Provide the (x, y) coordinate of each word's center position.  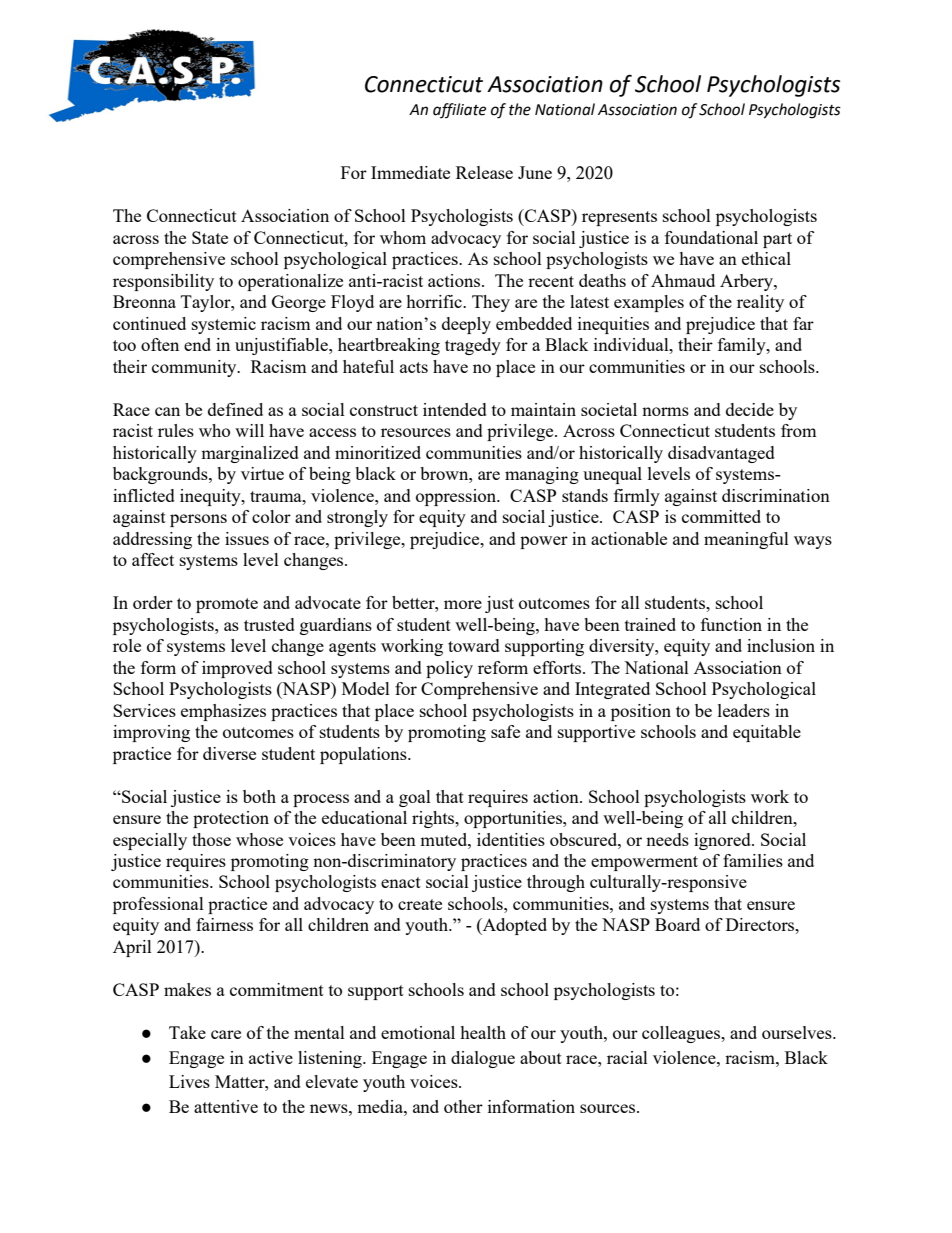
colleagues (682, 1034)
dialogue (483, 1059)
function (731, 624)
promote (227, 605)
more (463, 604)
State (210, 237)
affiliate (459, 110)
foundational (711, 237)
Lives (189, 1081)
